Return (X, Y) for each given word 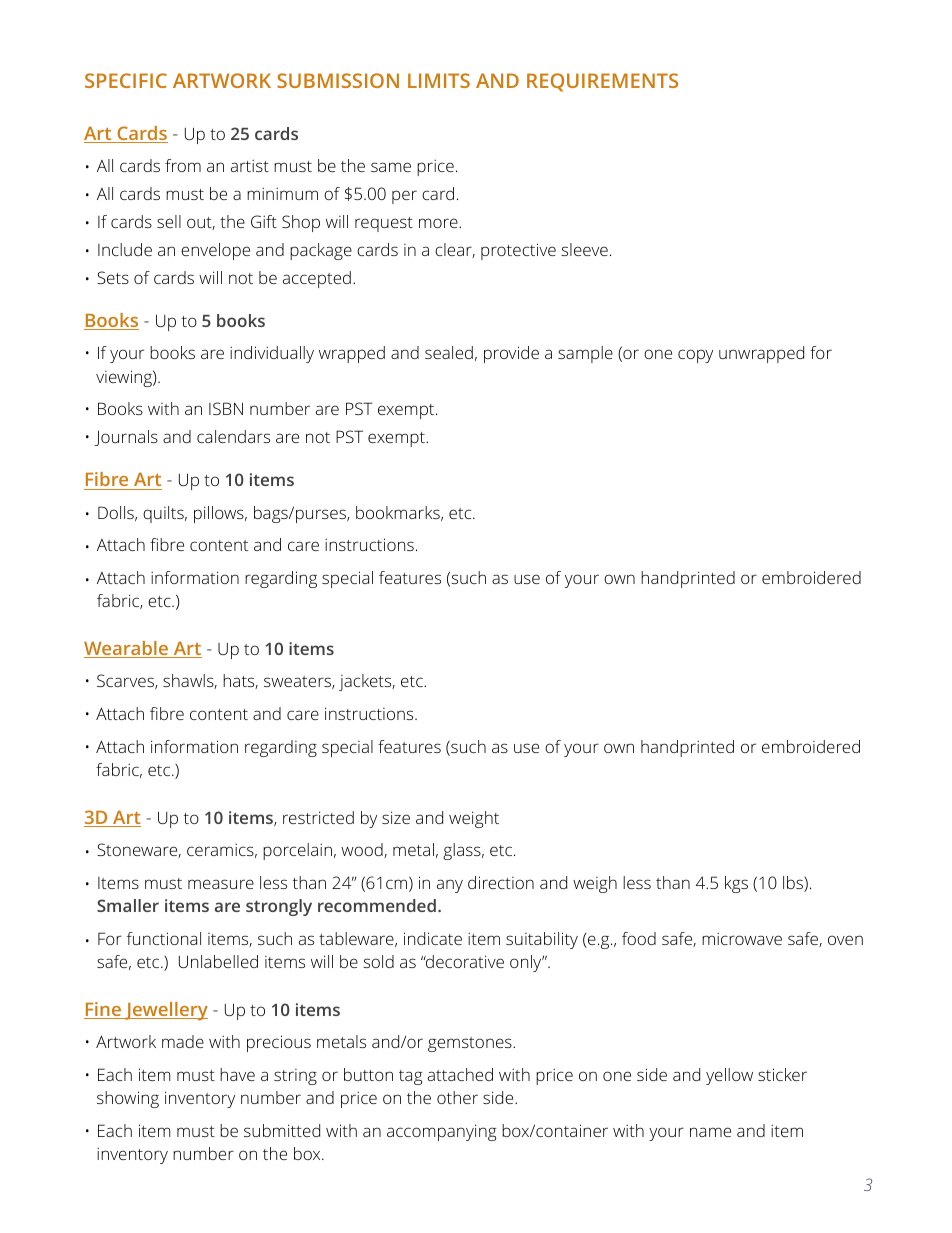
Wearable (127, 649)
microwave (742, 938)
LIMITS (439, 80)
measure (221, 884)
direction (501, 882)
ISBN (226, 408)
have (237, 1074)
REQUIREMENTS (602, 82)
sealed (449, 352)
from (183, 165)
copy (695, 356)
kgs (736, 884)
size (396, 817)
